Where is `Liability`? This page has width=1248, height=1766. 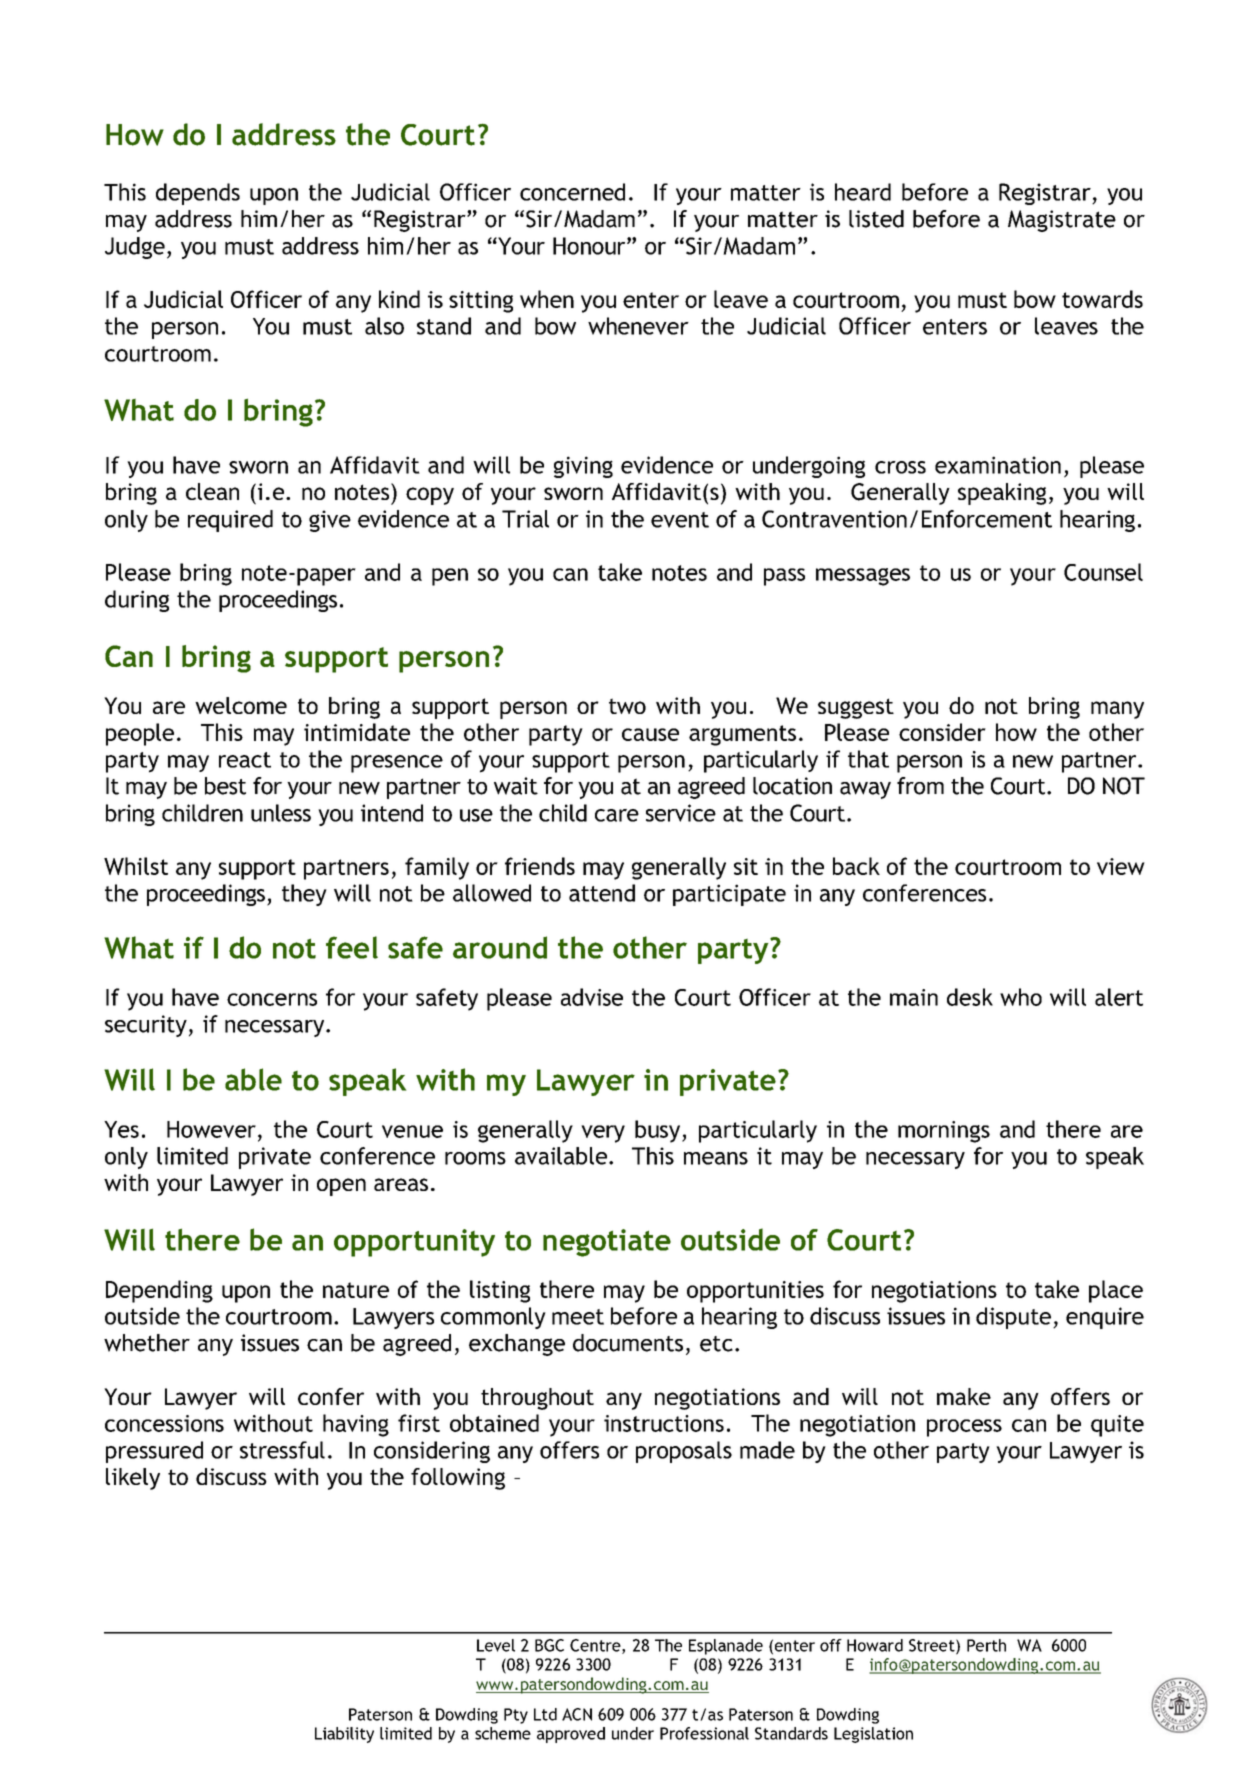
Liability is located at coordinates (344, 1735).
